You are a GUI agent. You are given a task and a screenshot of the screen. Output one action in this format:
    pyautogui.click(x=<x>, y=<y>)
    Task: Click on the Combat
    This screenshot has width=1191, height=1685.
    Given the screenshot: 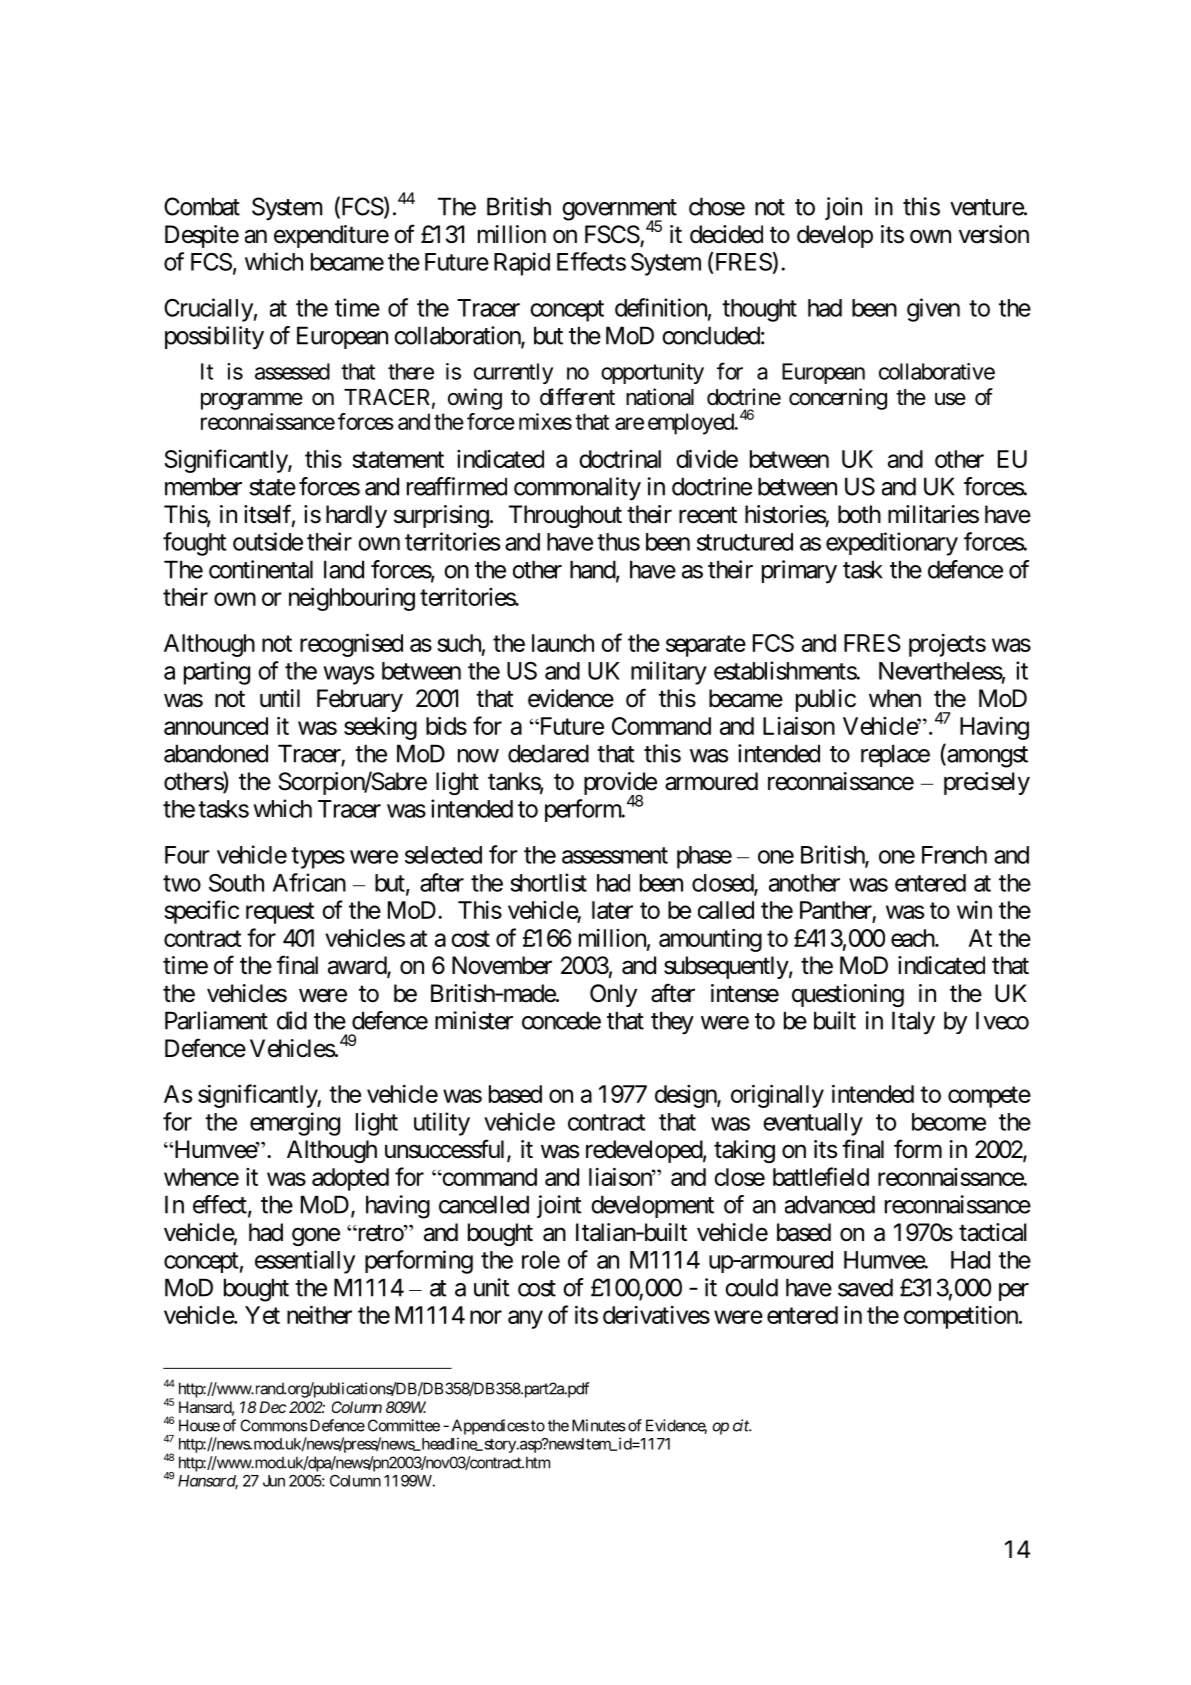 What is the action you would take?
    pyautogui.click(x=202, y=206)
